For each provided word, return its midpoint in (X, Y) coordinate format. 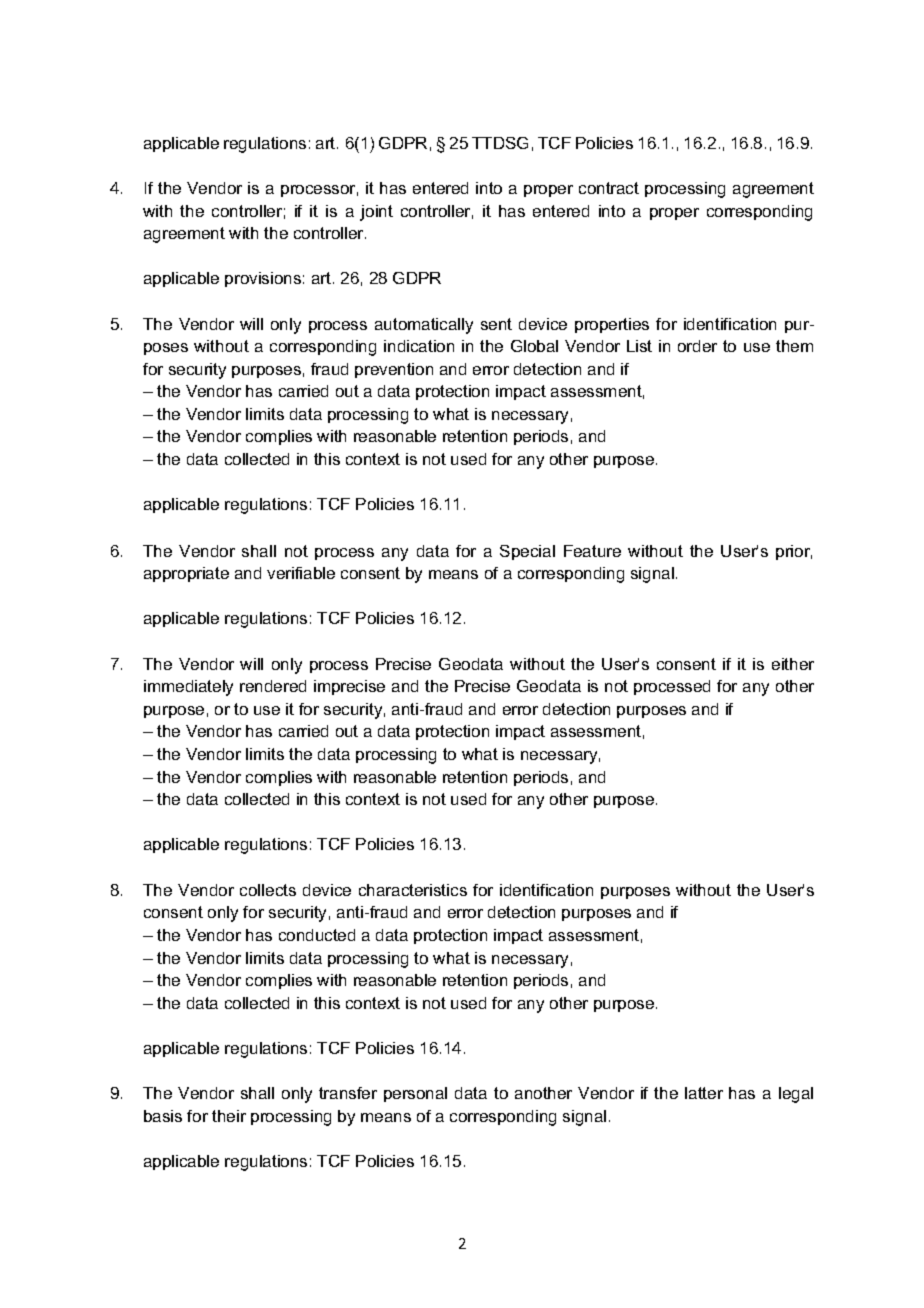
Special (527, 552)
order (697, 346)
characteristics (413, 890)
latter (704, 1093)
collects (268, 890)
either (793, 664)
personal (415, 1094)
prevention (394, 370)
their (229, 1116)
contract (609, 188)
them (794, 346)
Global (534, 346)
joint (376, 213)
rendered (273, 686)
